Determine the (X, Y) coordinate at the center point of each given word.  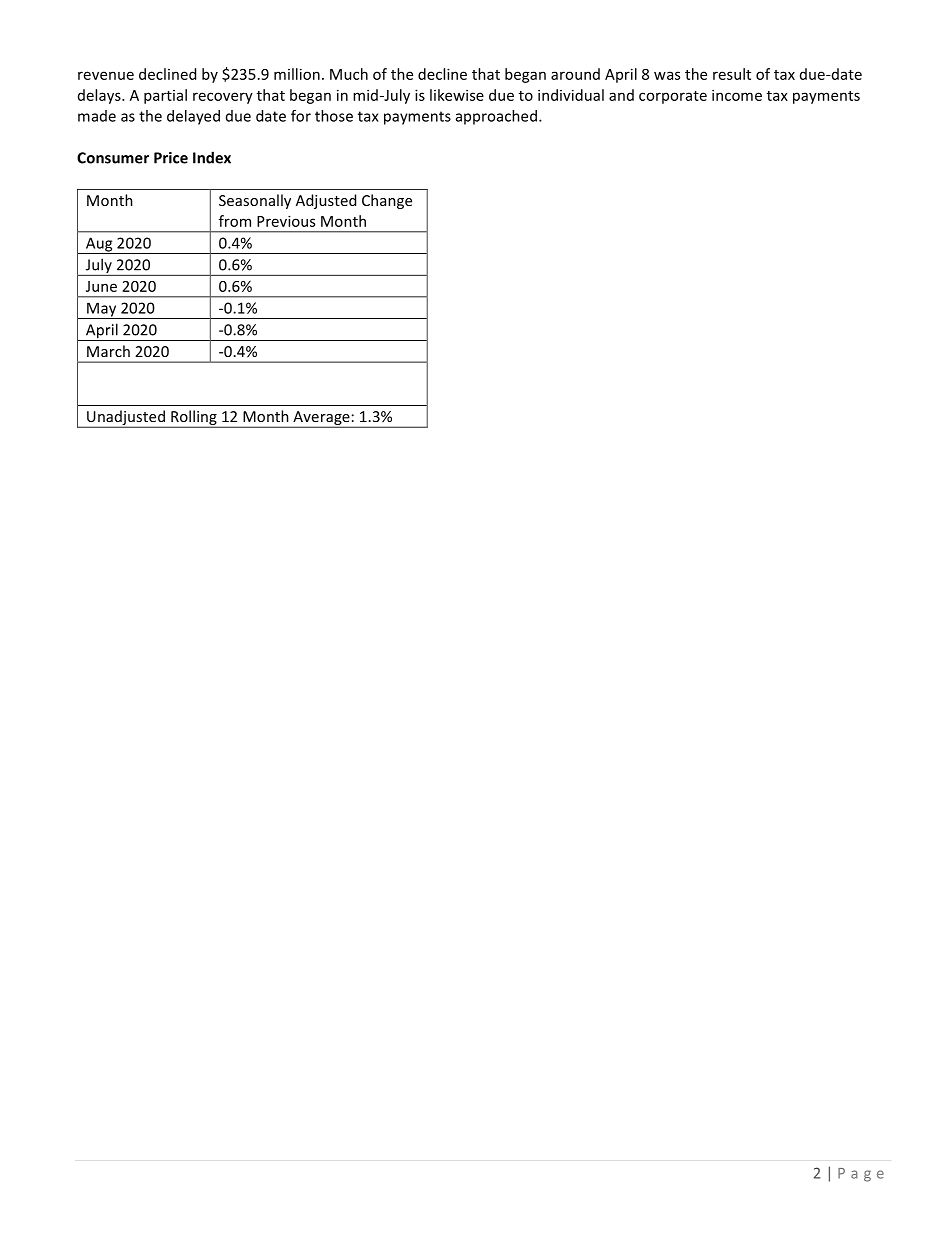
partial (165, 96)
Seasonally (255, 201)
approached (496, 117)
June (101, 286)
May (102, 310)
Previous (286, 221)
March (108, 351)
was (667, 75)
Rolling (194, 419)
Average (321, 419)
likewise (457, 95)
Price (171, 158)
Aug (99, 245)
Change (387, 201)
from (235, 221)
